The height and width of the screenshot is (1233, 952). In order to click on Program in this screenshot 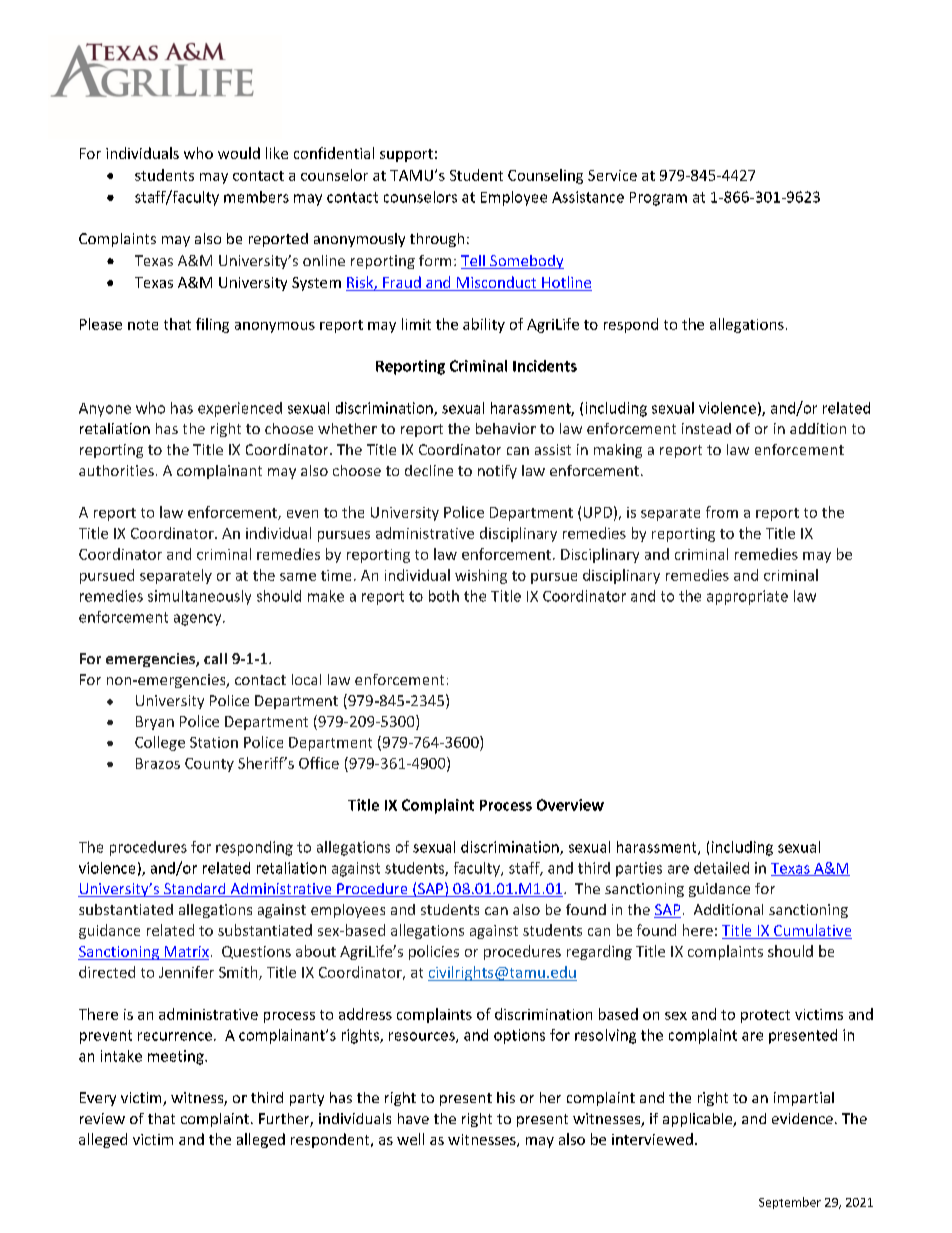, I will do `click(658, 199)`.
